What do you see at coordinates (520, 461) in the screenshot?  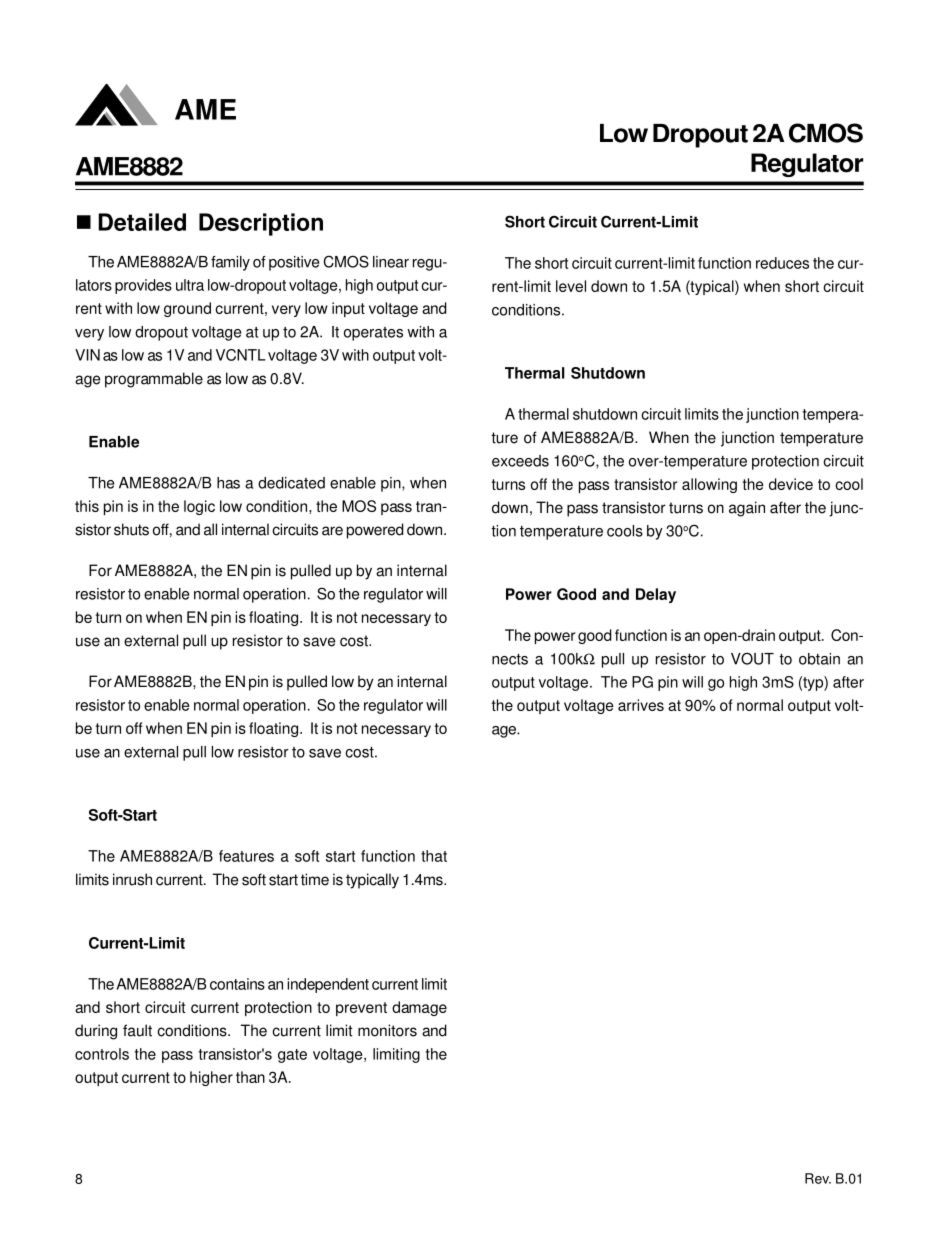 I see `exceeds` at bounding box center [520, 461].
